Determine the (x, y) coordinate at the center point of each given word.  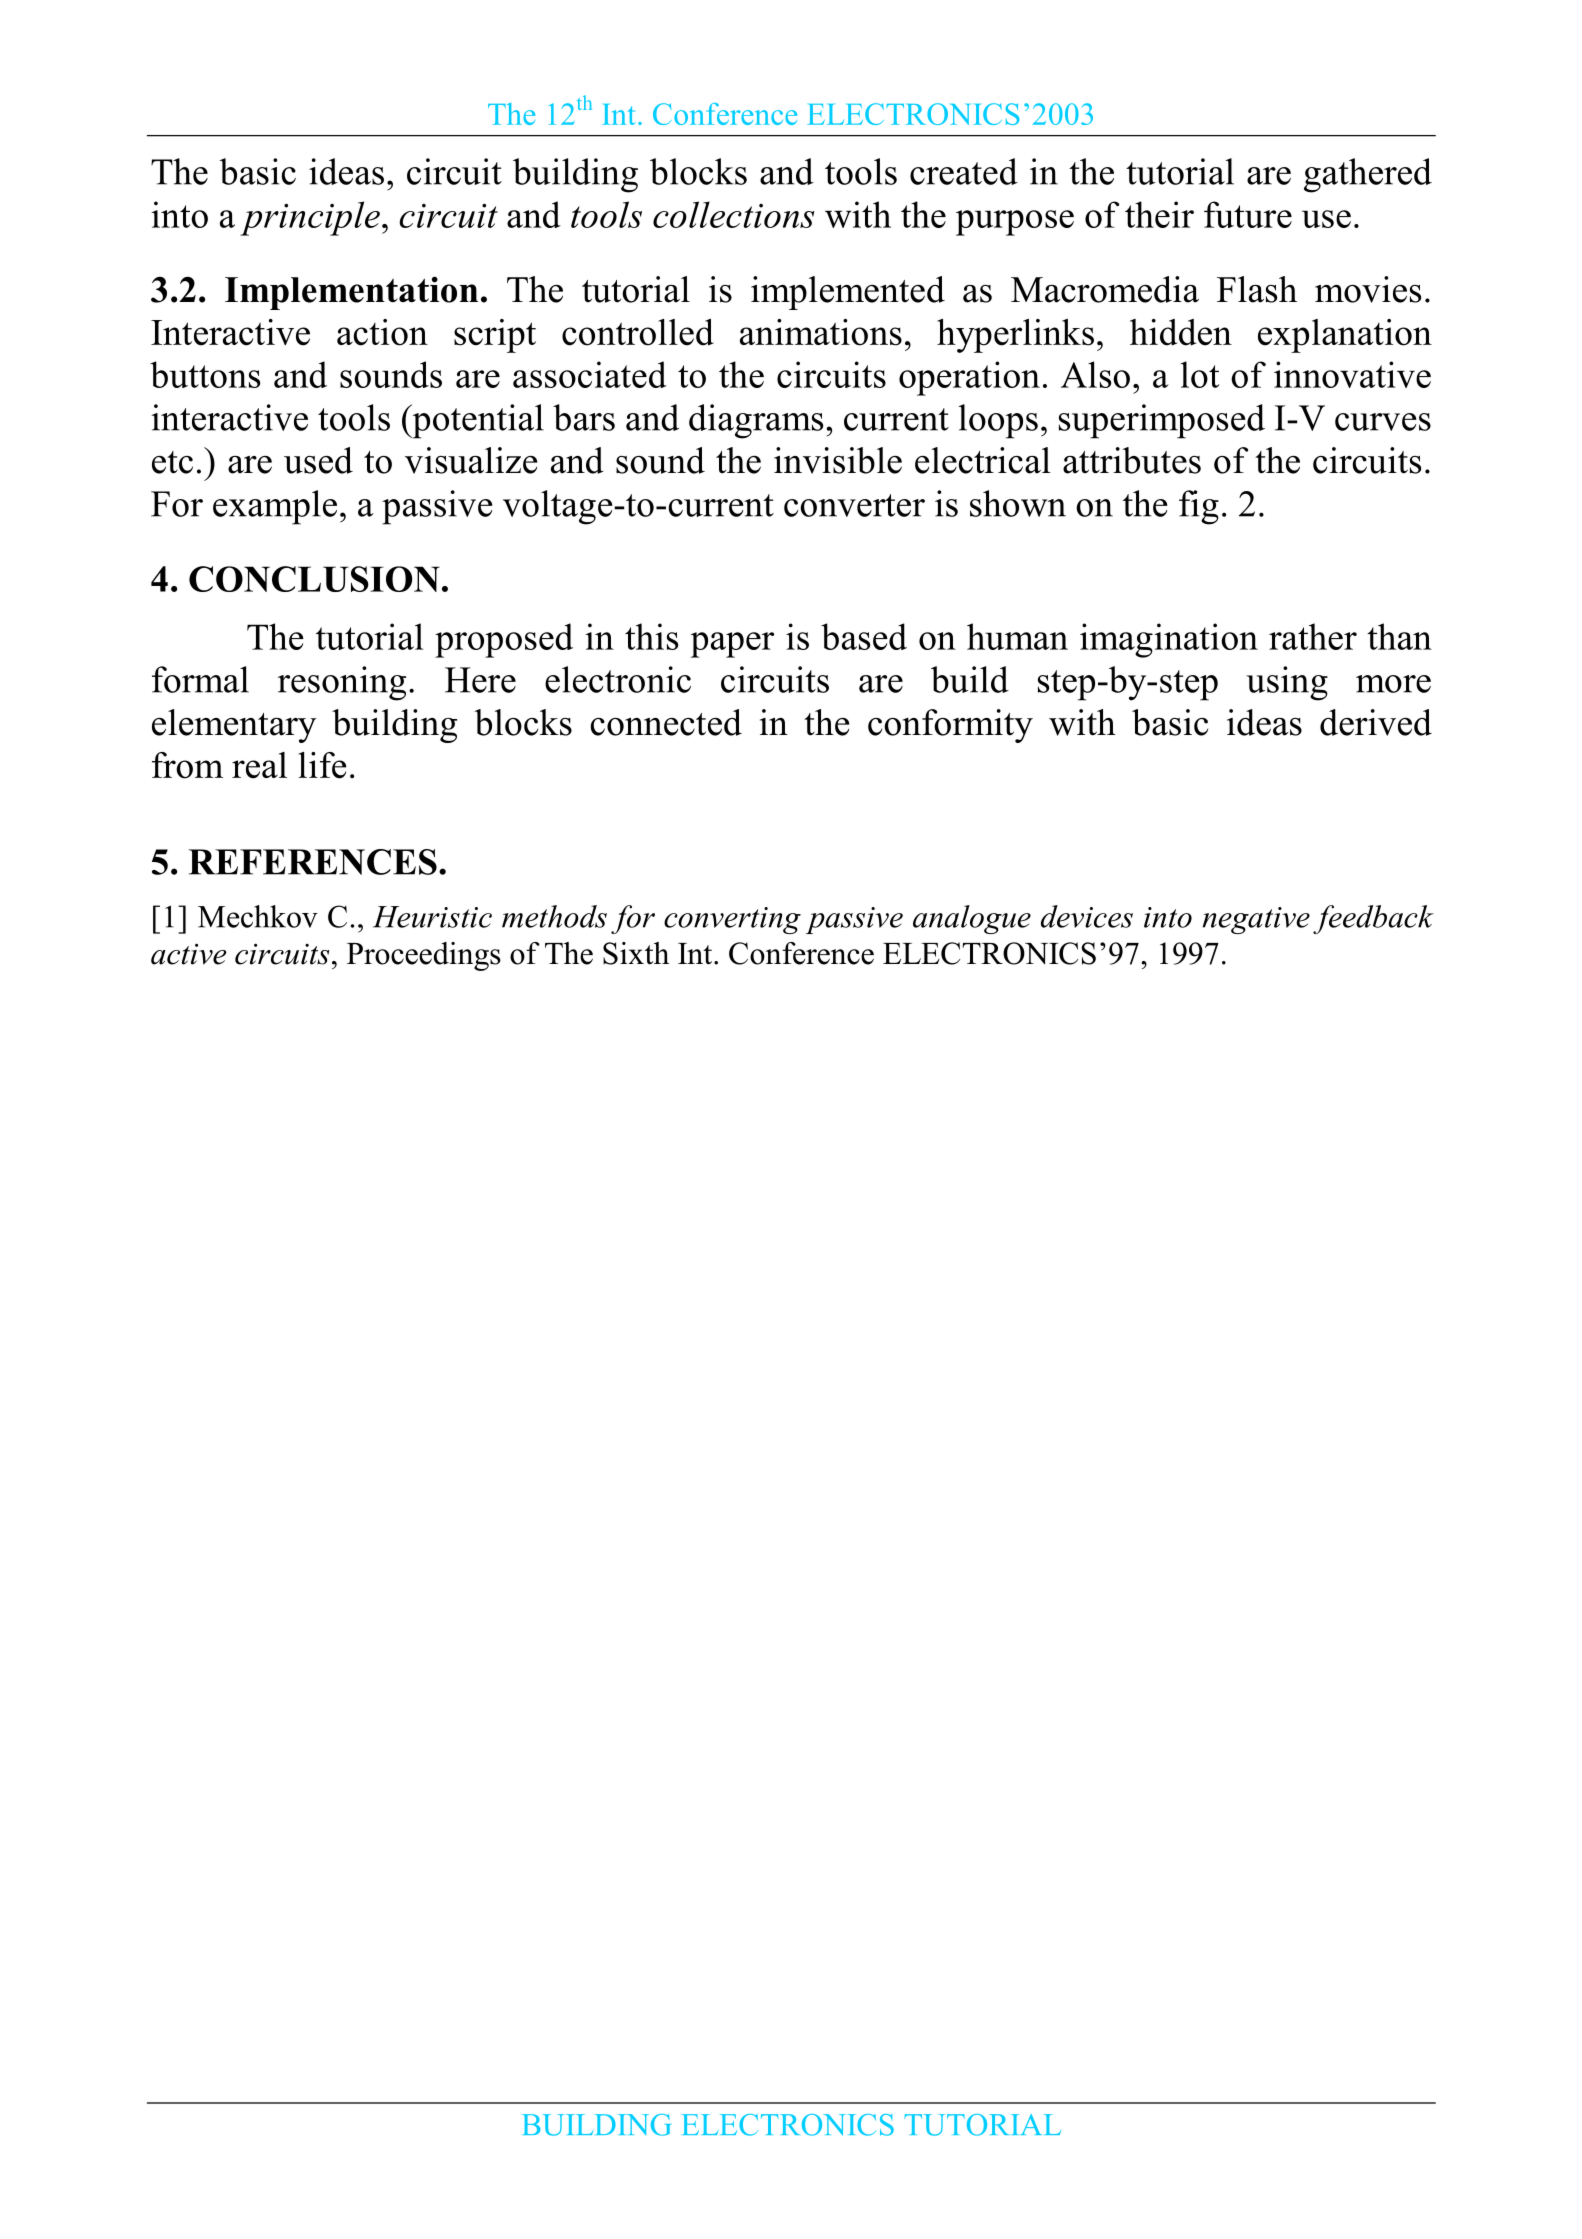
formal (200, 679)
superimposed (1162, 421)
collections (734, 214)
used (318, 460)
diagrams (756, 421)
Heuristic (432, 917)
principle (310, 218)
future (1248, 214)
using (1287, 683)
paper (732, 645)
